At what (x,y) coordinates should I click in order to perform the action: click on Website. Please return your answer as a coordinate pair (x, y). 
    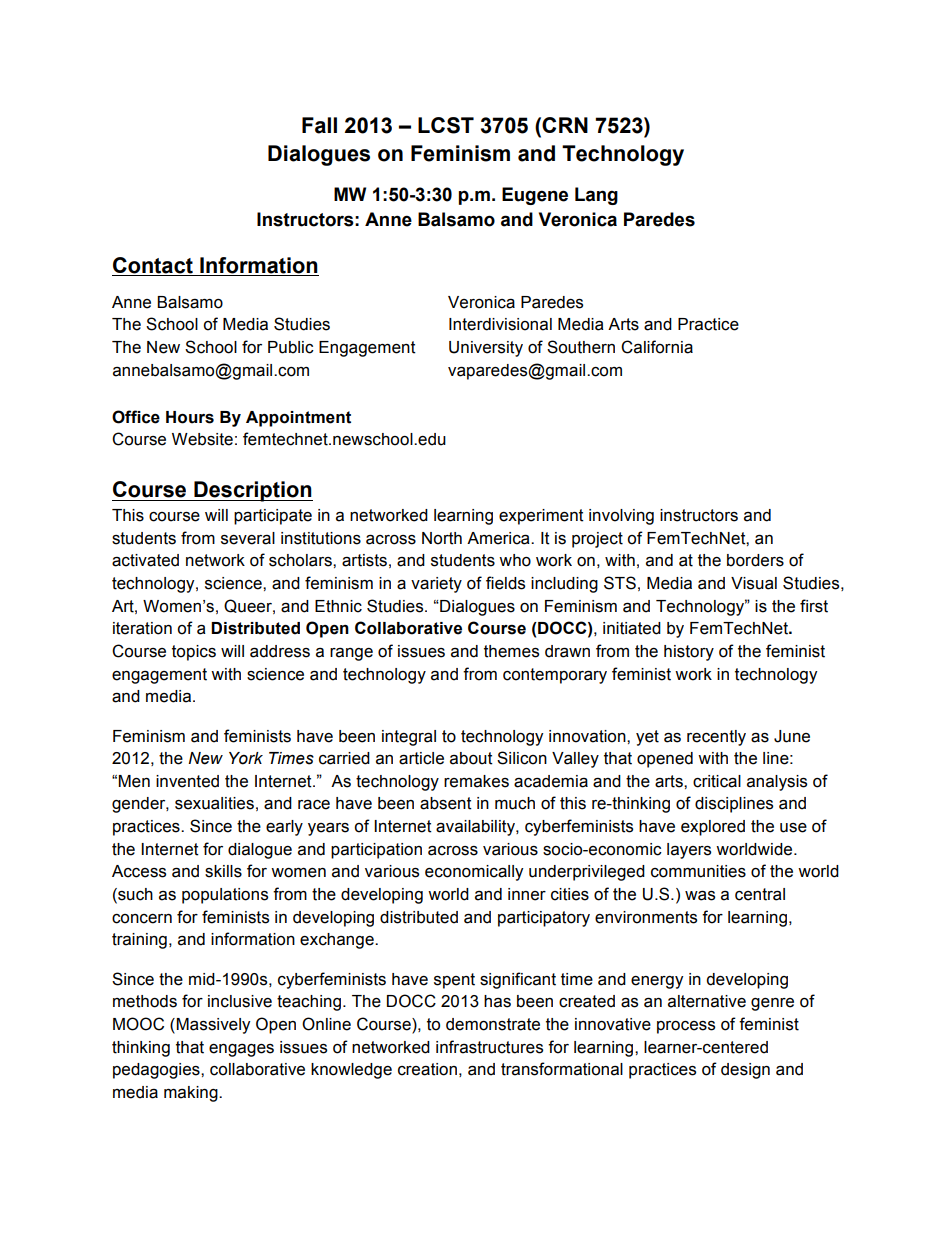
    Looking at the image, I should click on (202, 439).
